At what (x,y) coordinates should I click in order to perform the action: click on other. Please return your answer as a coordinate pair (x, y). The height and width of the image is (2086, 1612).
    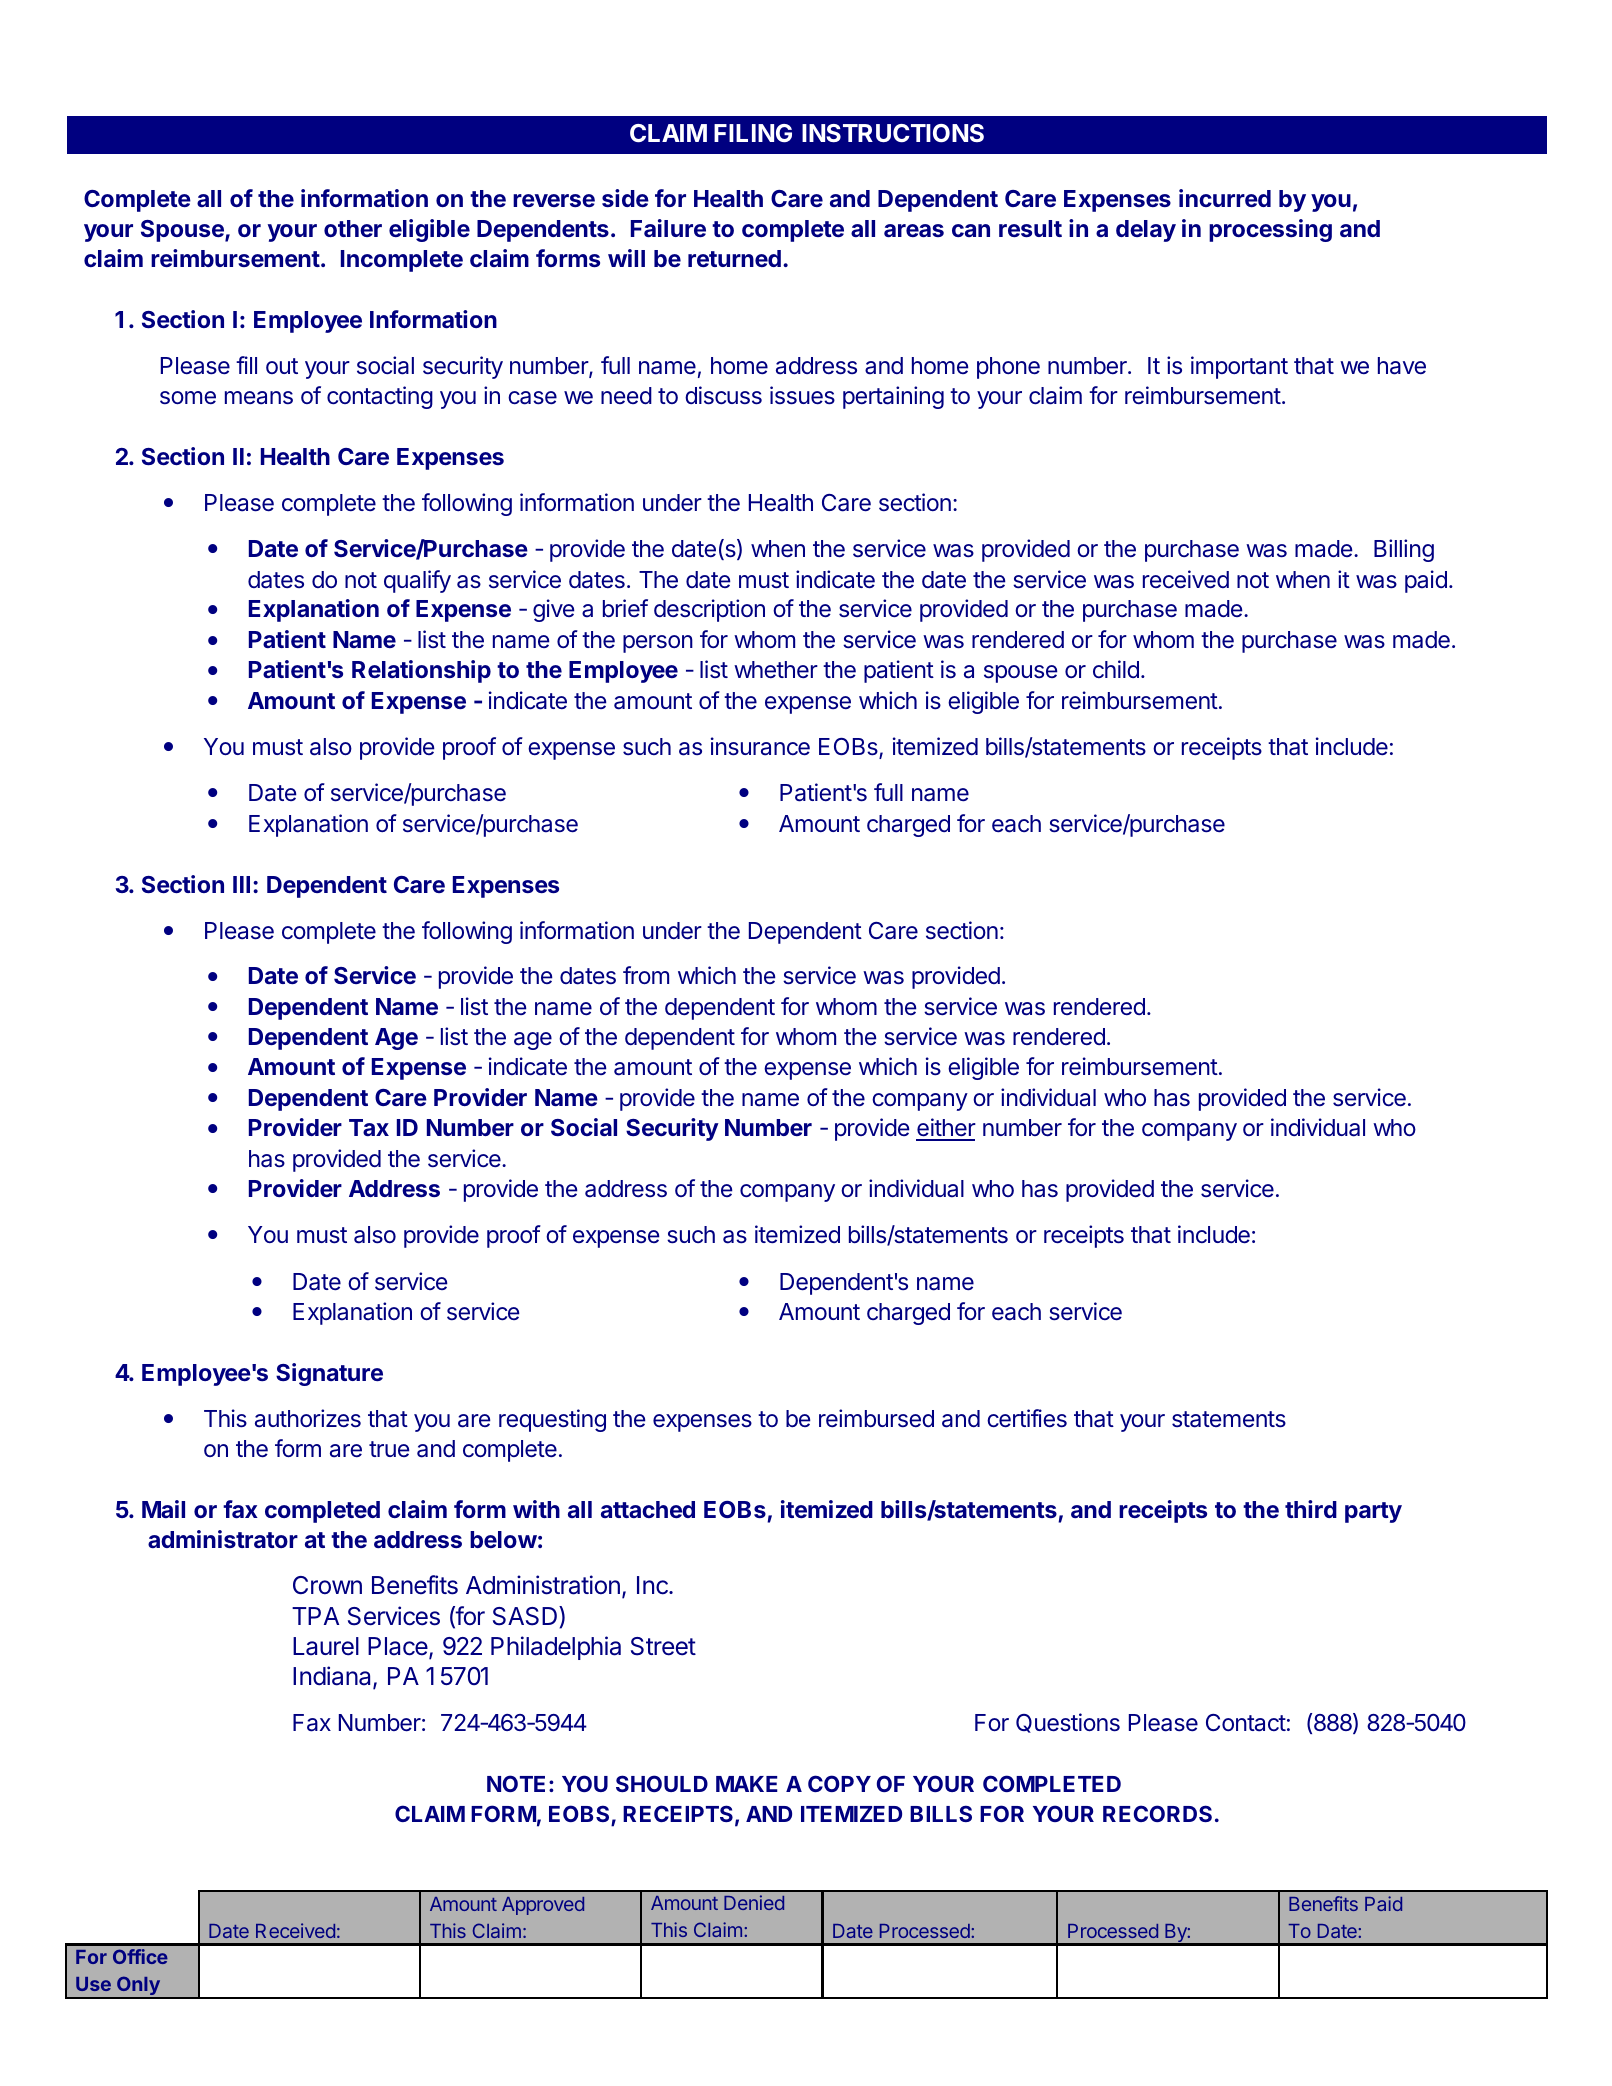
    Looking at the image, I should click on (353, 228).
